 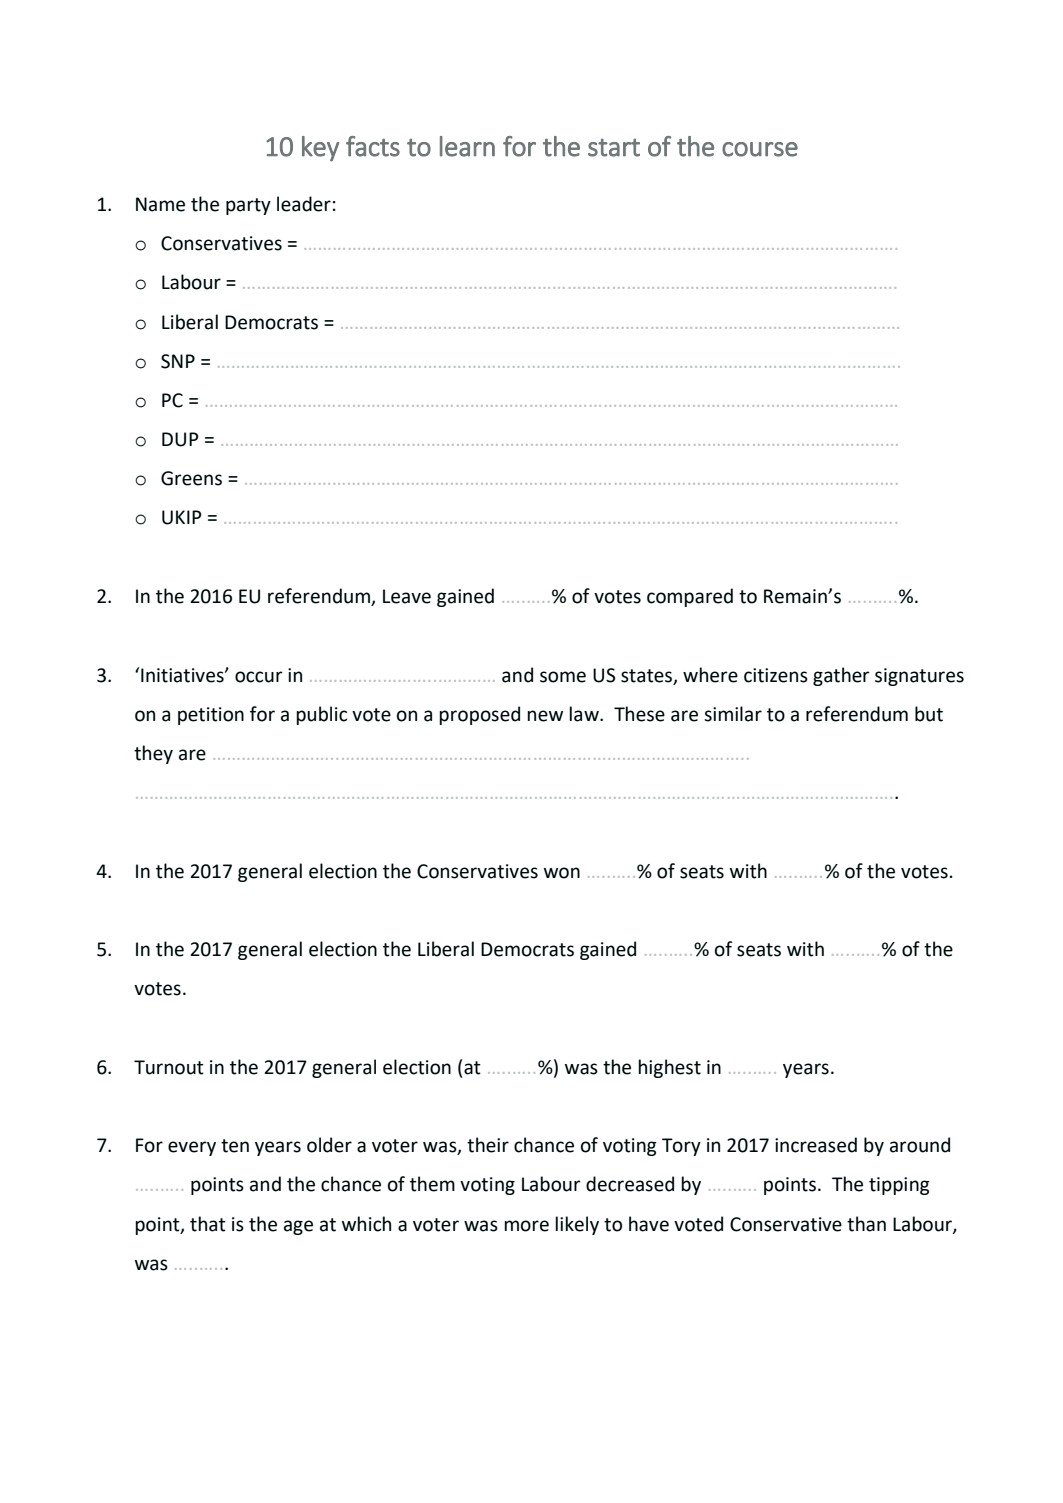 What do you see at coordinates (208, 1224) in the page?
I see `that` at bounding box center [208, 1224].
